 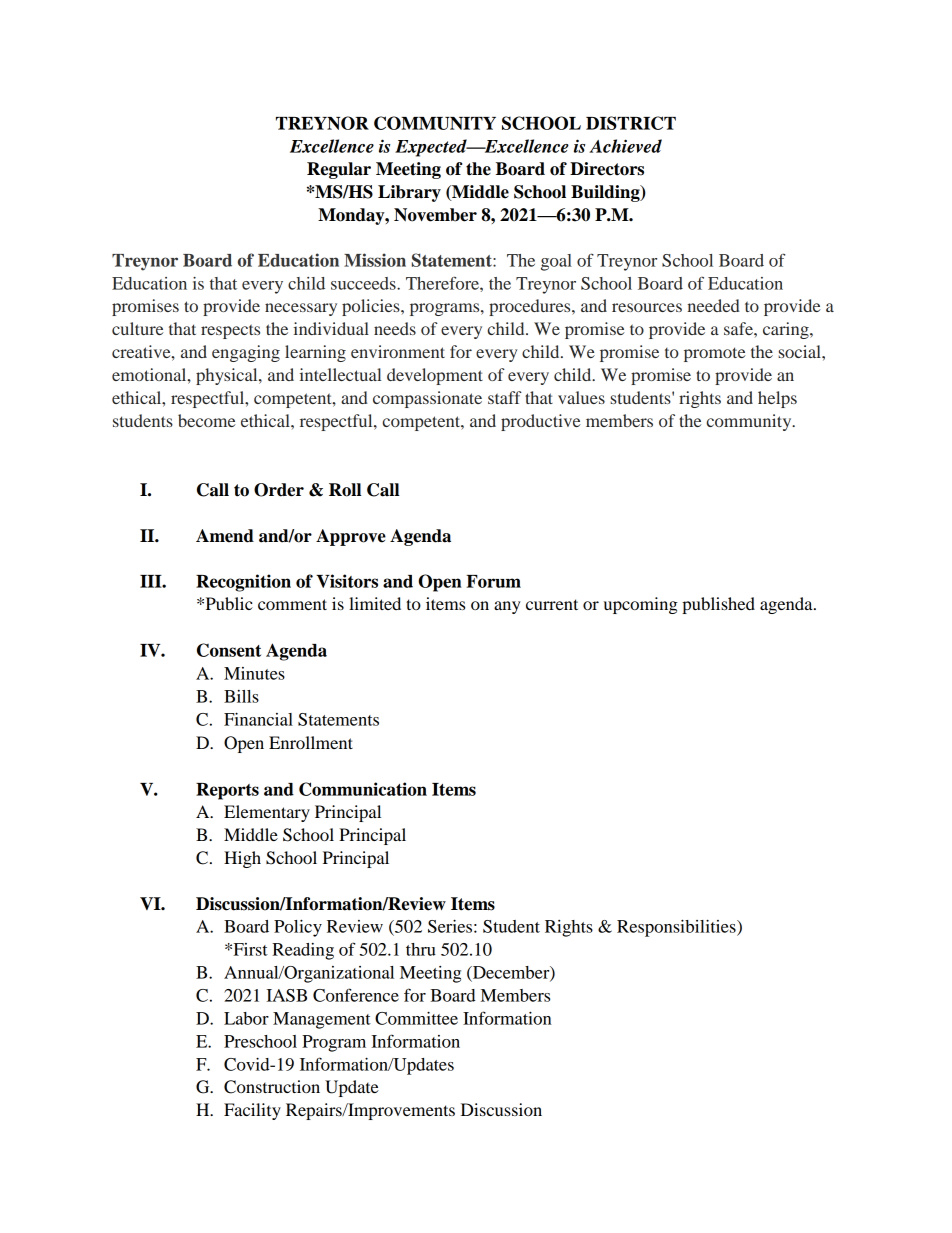 What do you see at coordinates (363, 789) in the screenshot?
I see `Communication` at bounding box center [363, 789].
